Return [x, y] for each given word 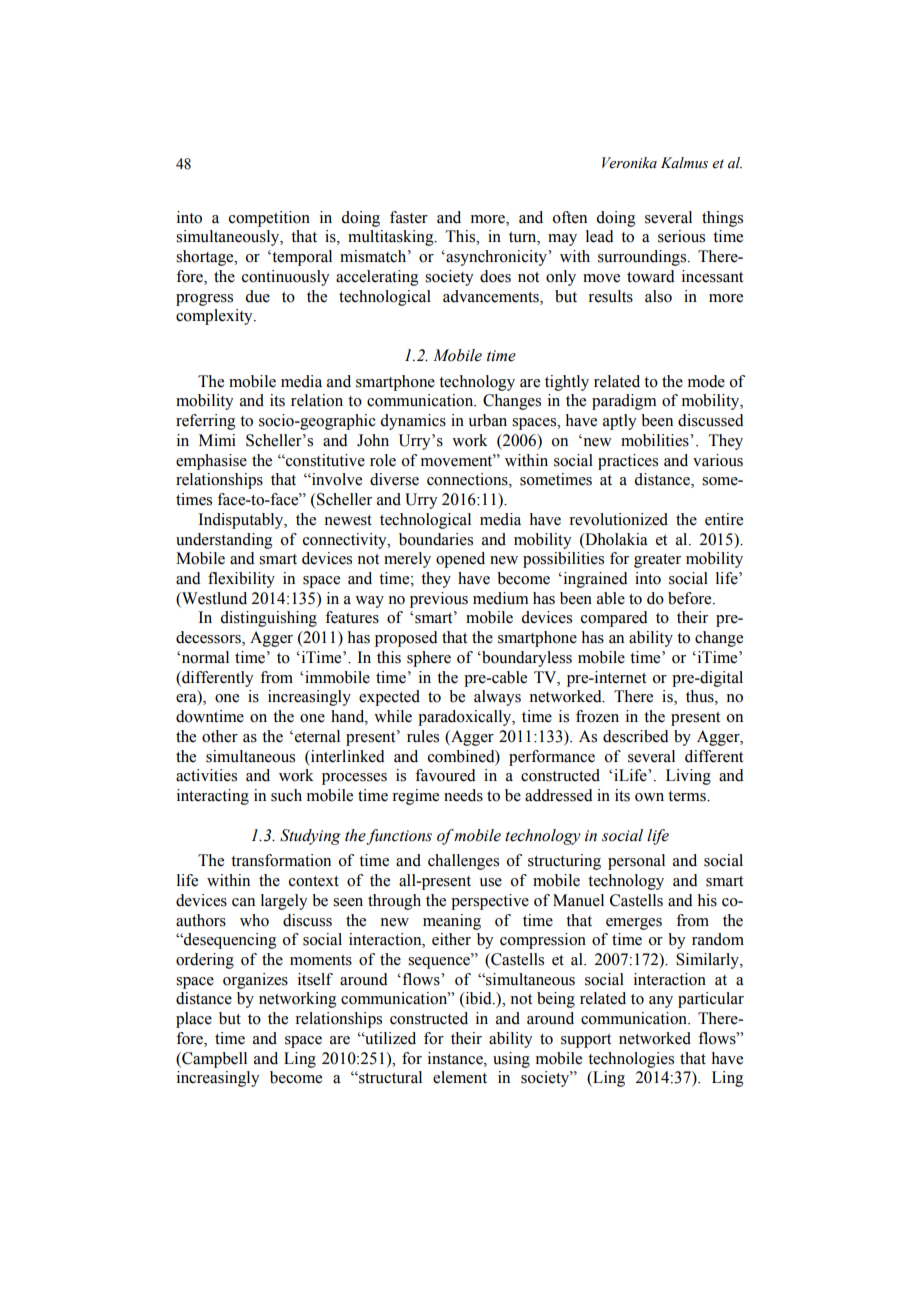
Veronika [629, 163]
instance [456, 1058]
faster [409, 217]
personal [636, 862]
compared [614, 619]
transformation [281, 860]
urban [487, 420]
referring [206, 422]
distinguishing [268, 619]
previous [439, 600]
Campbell [213, 1060]
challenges [463, 862]
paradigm [624, 402]
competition [269, 219]
